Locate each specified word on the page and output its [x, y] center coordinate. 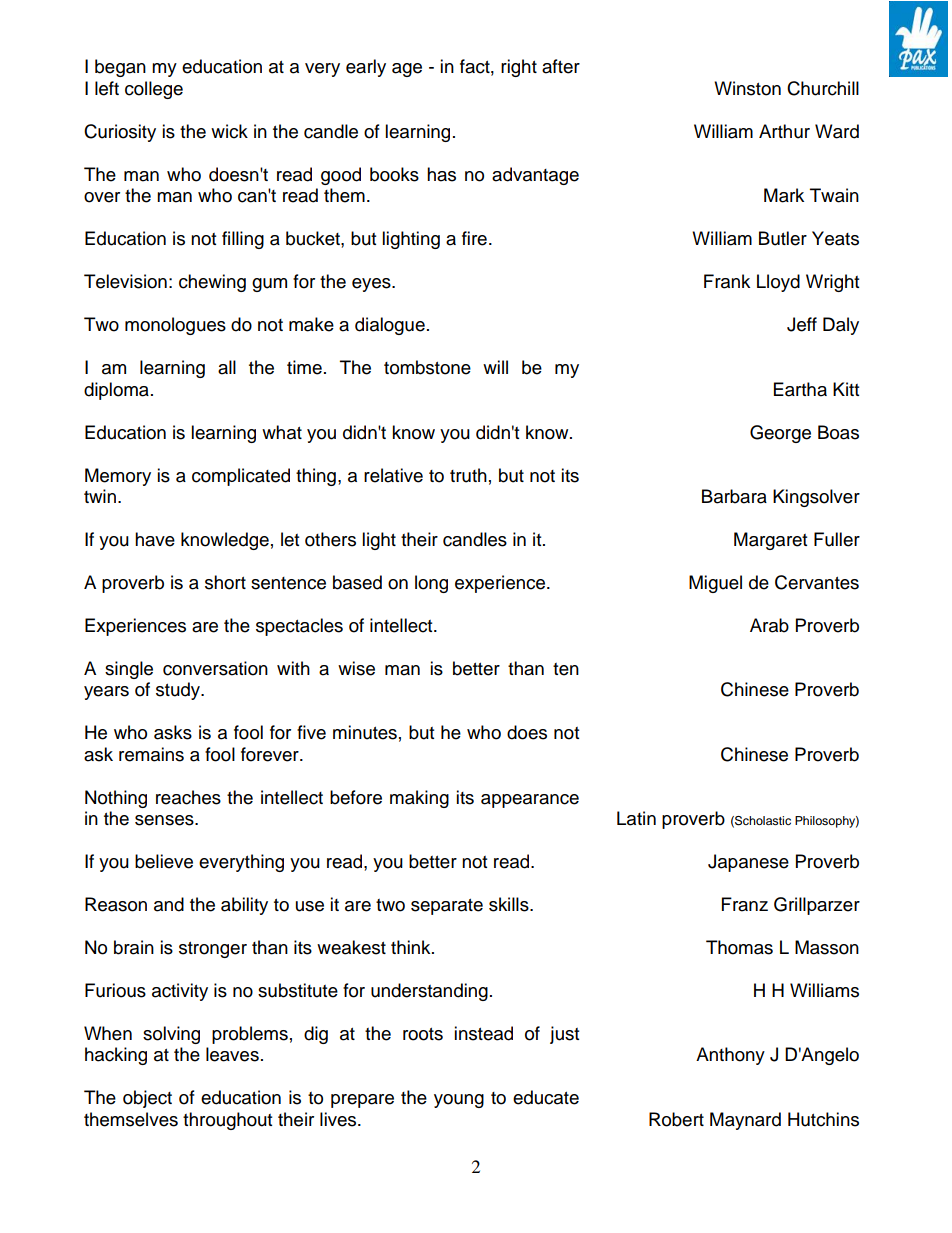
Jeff [802, 324]
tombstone [427, 367]
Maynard [745, 1121]
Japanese [748, 863]
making [419, 799]
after [561, 66]
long [431, 584]
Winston [747, 88]
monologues [175, 326]
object [147, 1099]
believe [164, 861]
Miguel [715, 584]
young [459, 1101]
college [154, 90]
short [225, 582]
